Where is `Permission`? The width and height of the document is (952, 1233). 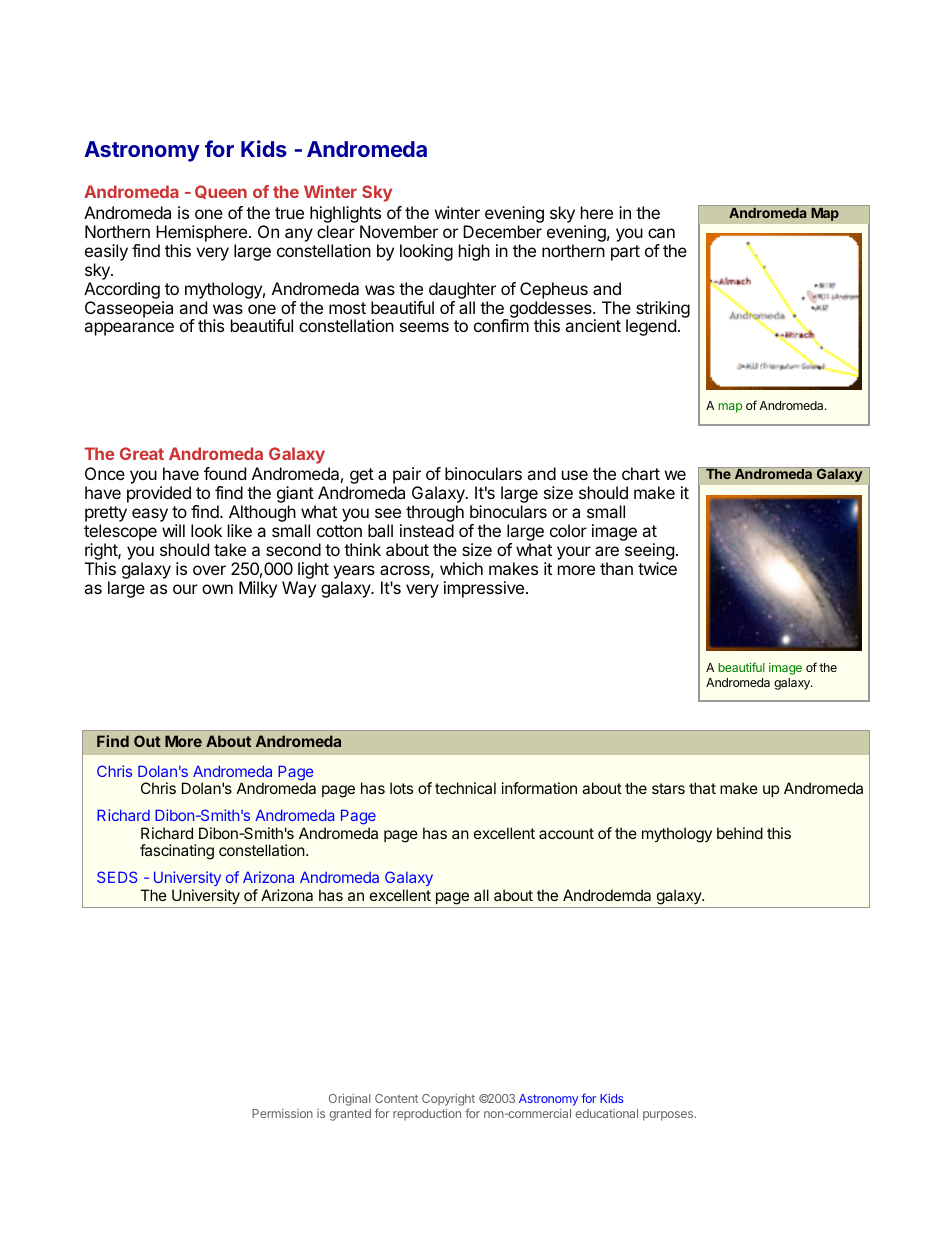
Permission is located at coordinates (282, 1113).
